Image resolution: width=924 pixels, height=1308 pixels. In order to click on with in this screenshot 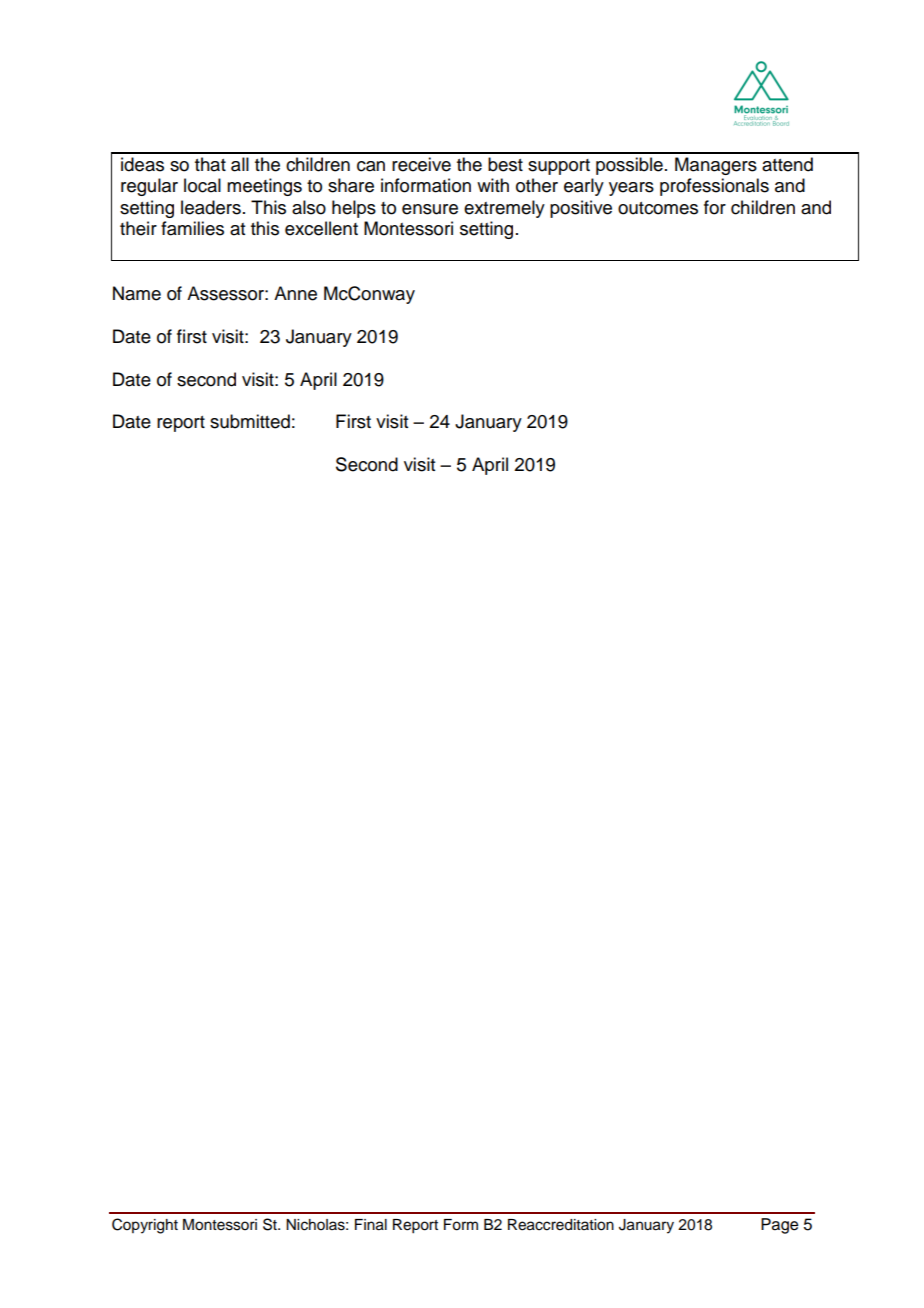, I will do `click(493, 185)`.
